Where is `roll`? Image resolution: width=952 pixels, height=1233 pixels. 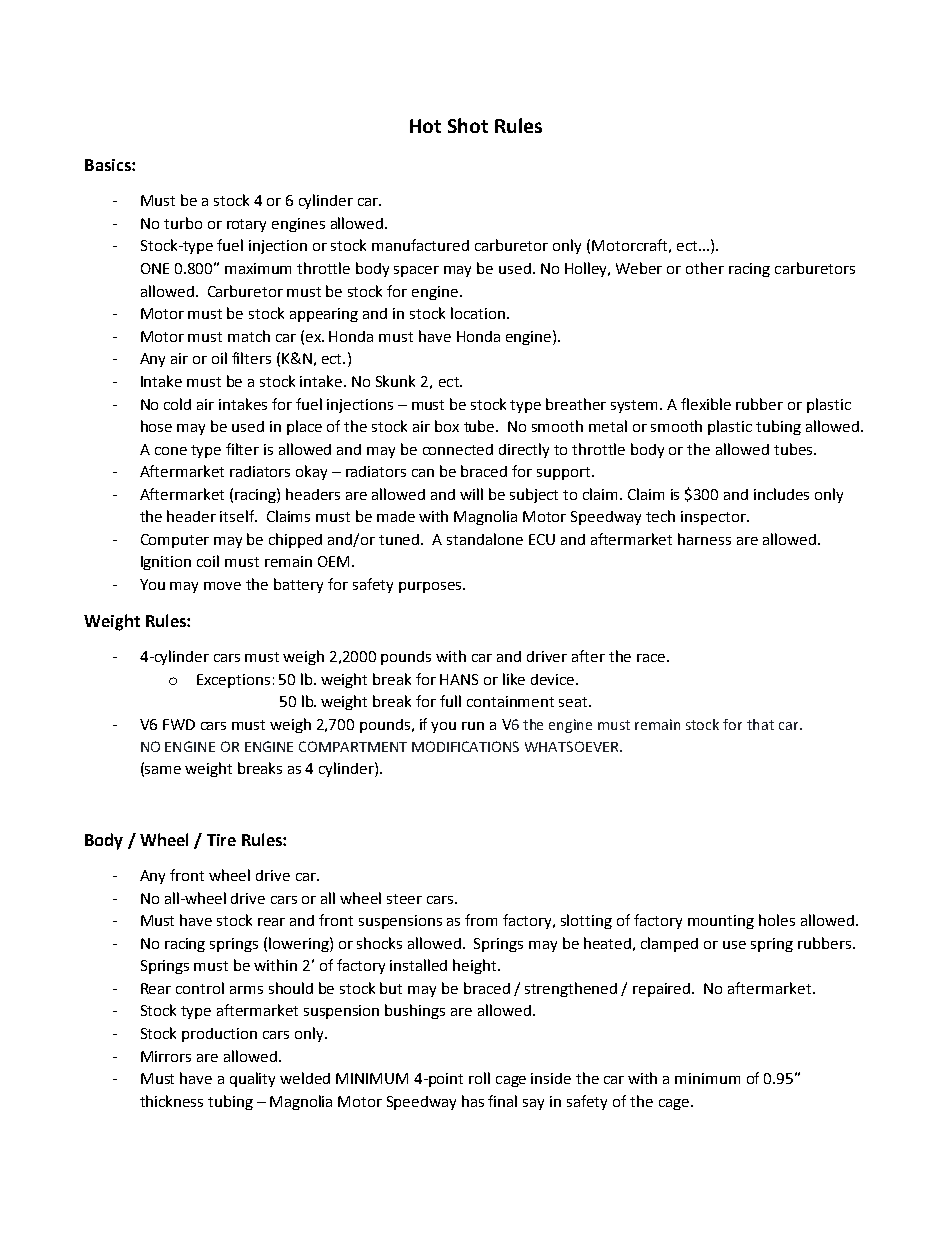 roll is located at coordinates (479, 1078).
